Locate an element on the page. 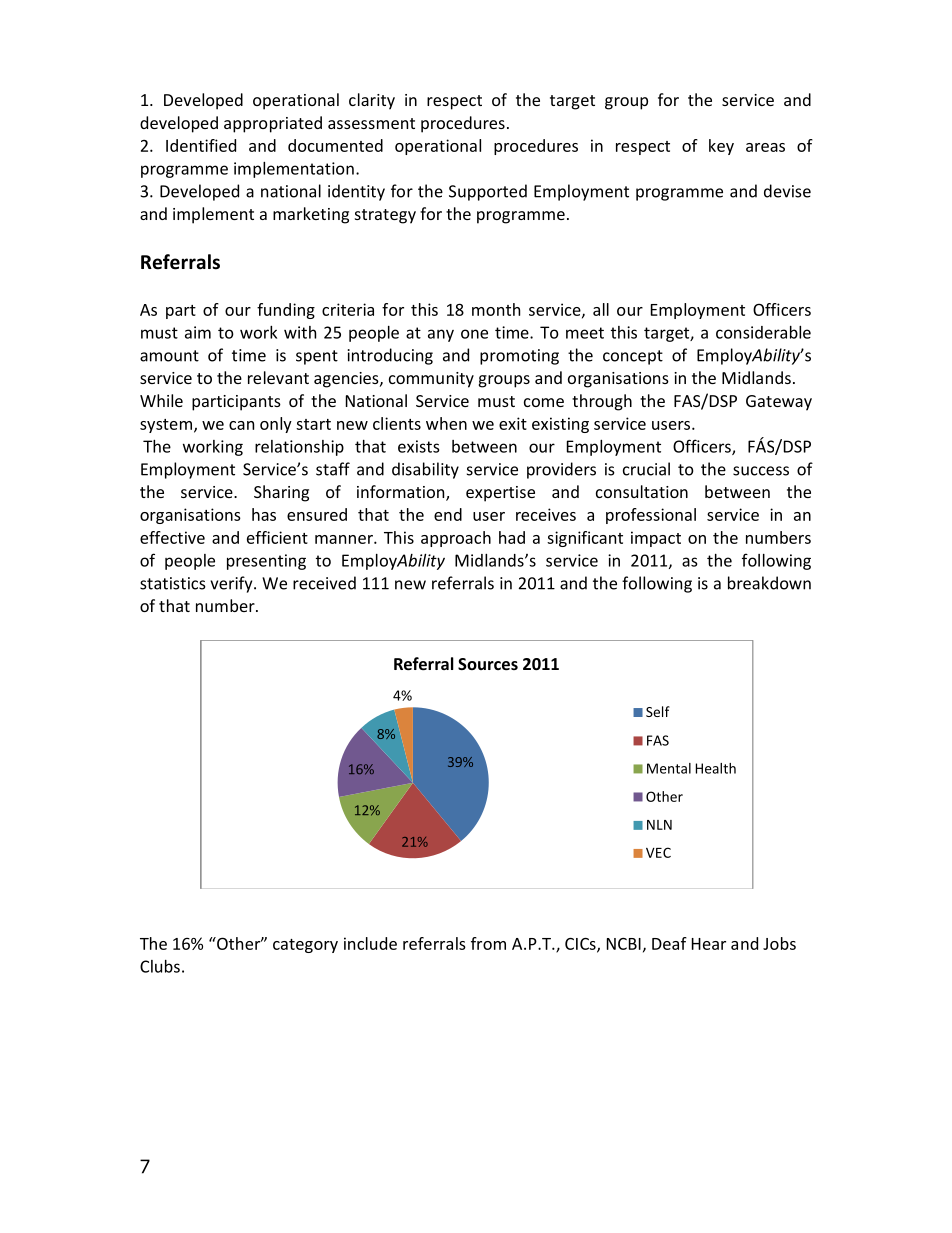 Image resolution: width=952 pixels, height=1233 pixels. category is located at coordinates (305, 946).
